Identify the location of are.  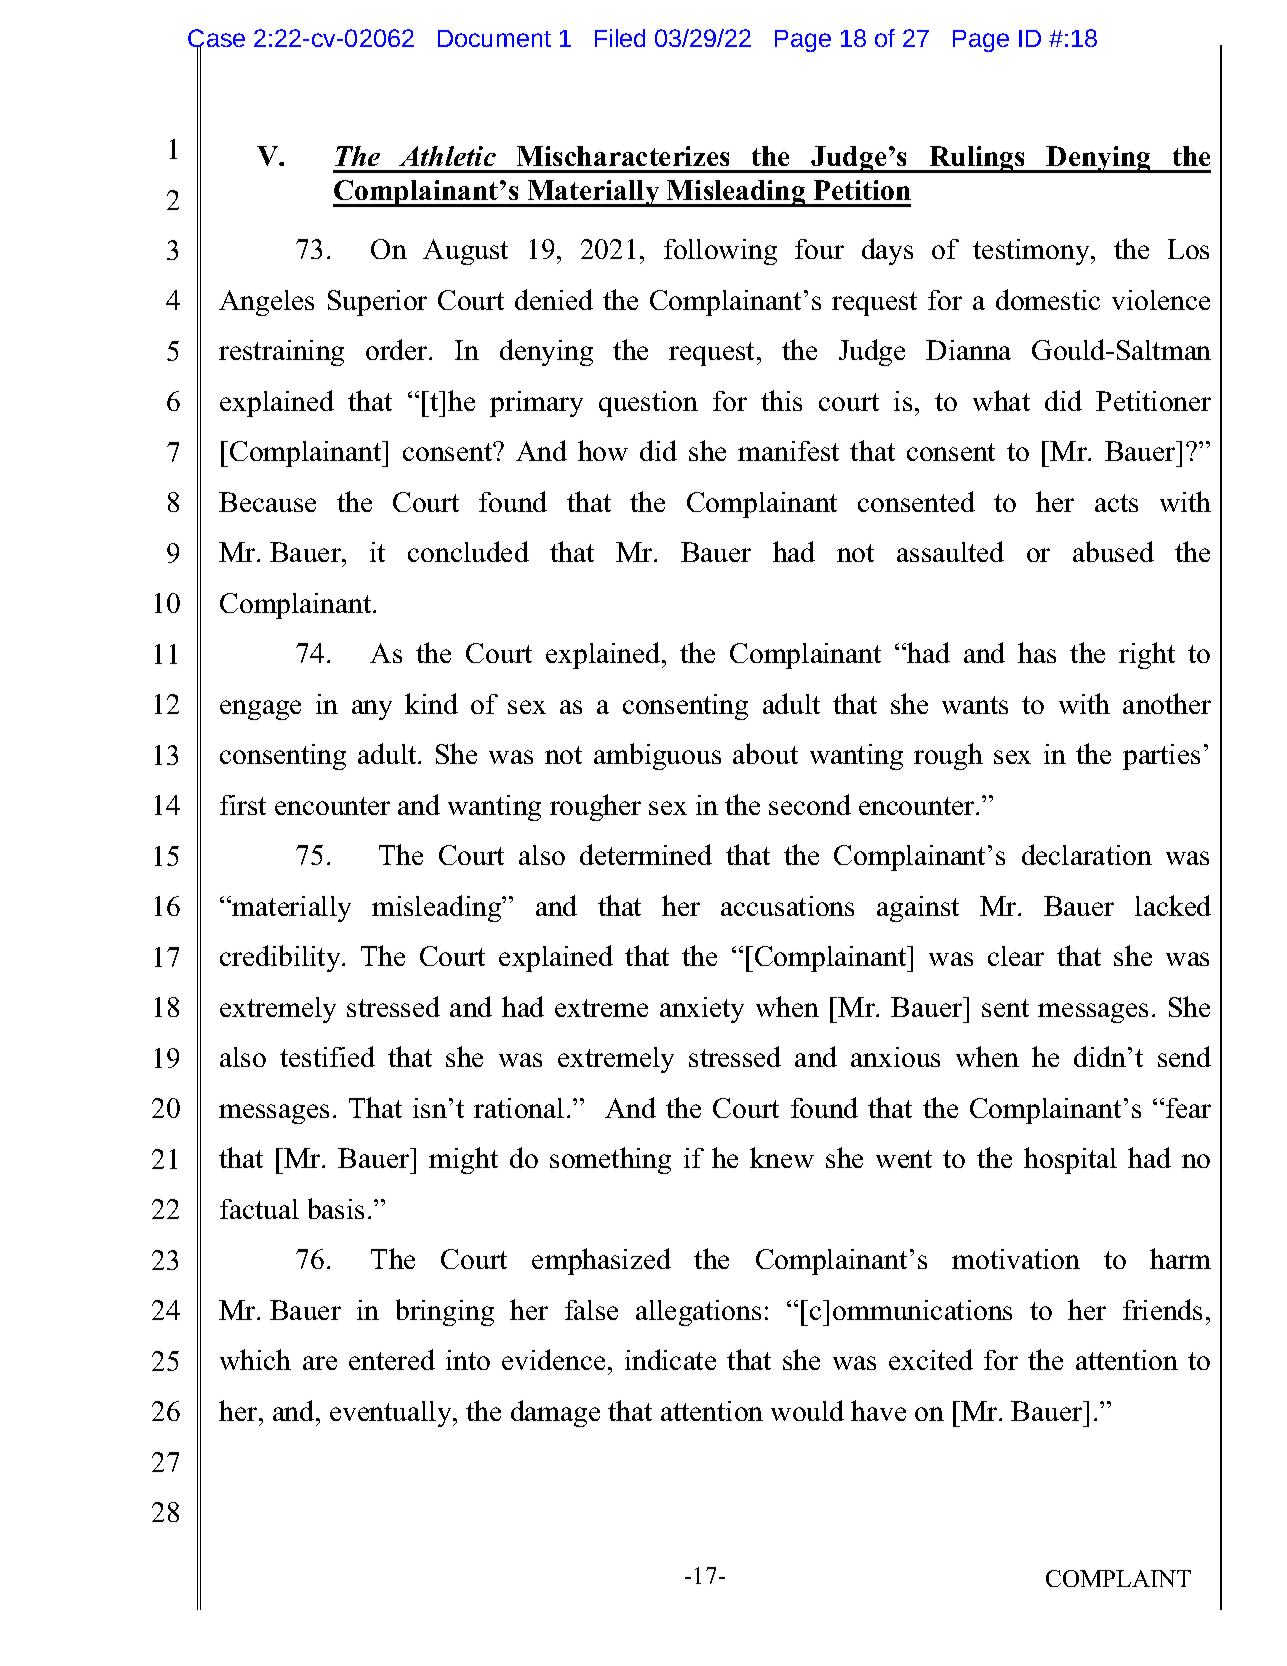
(320, 1363).
